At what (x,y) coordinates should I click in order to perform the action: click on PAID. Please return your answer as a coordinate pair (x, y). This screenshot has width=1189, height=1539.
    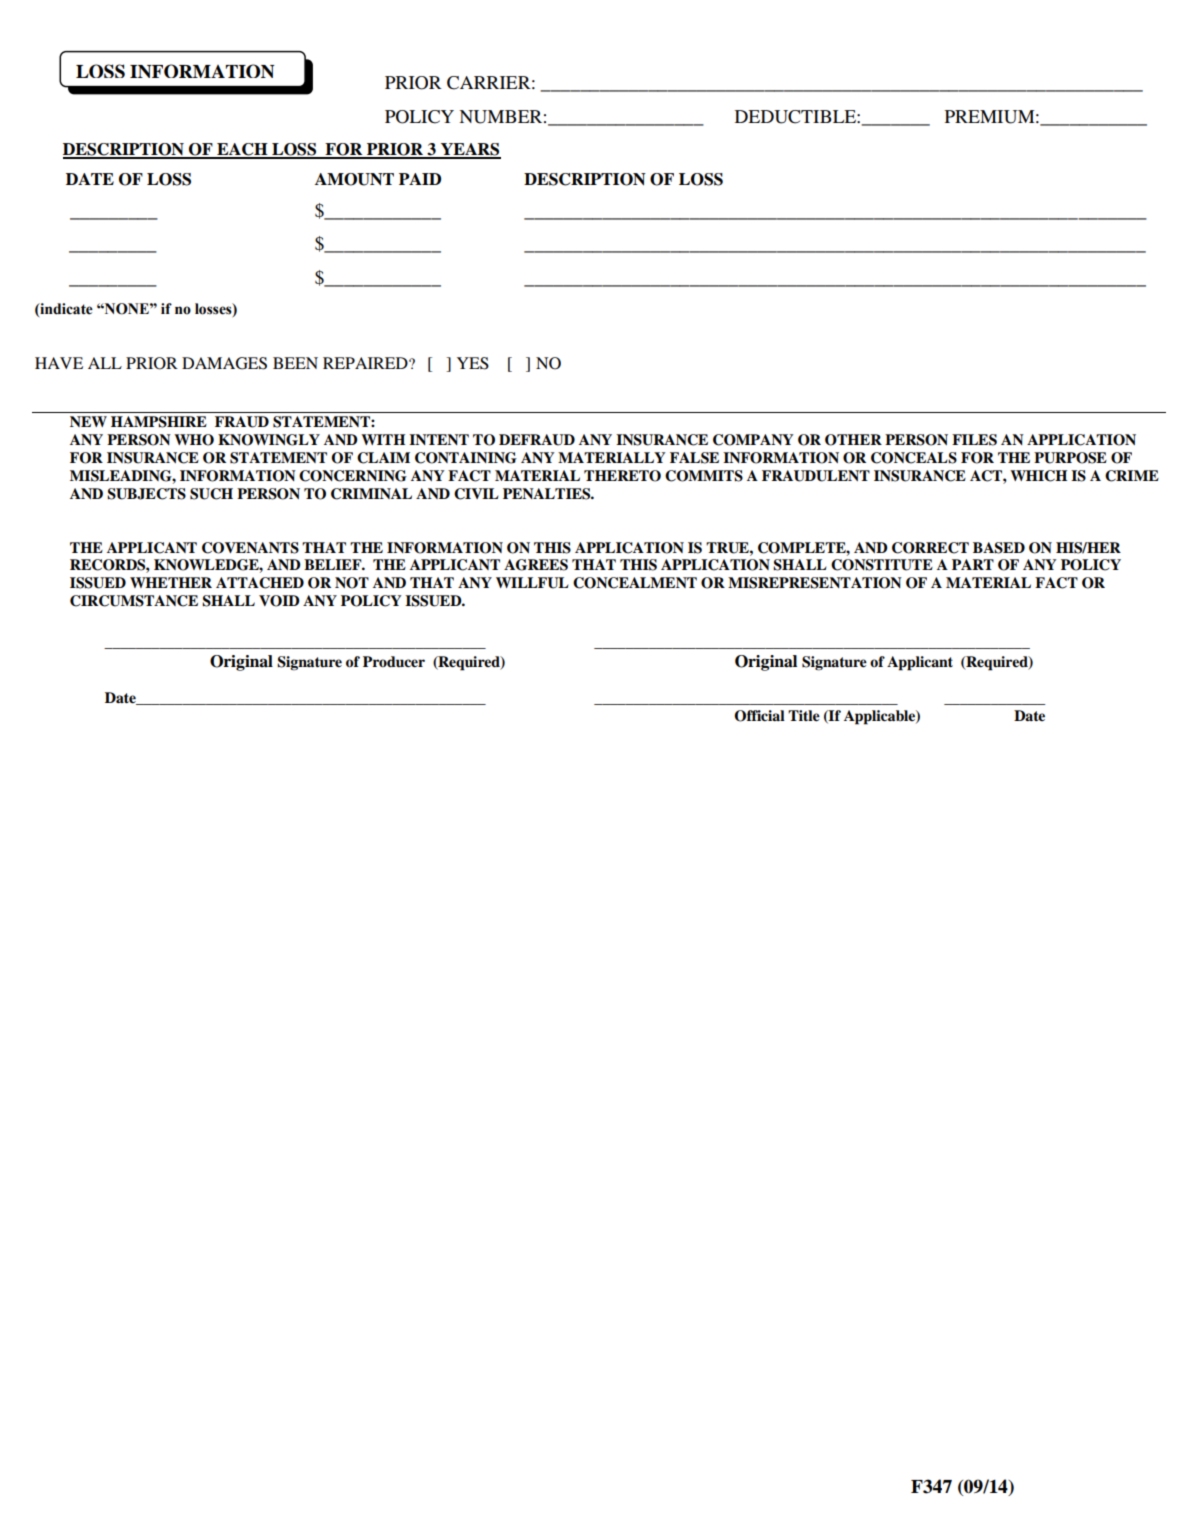
    Looking at the image, I should click on (420, 179).
